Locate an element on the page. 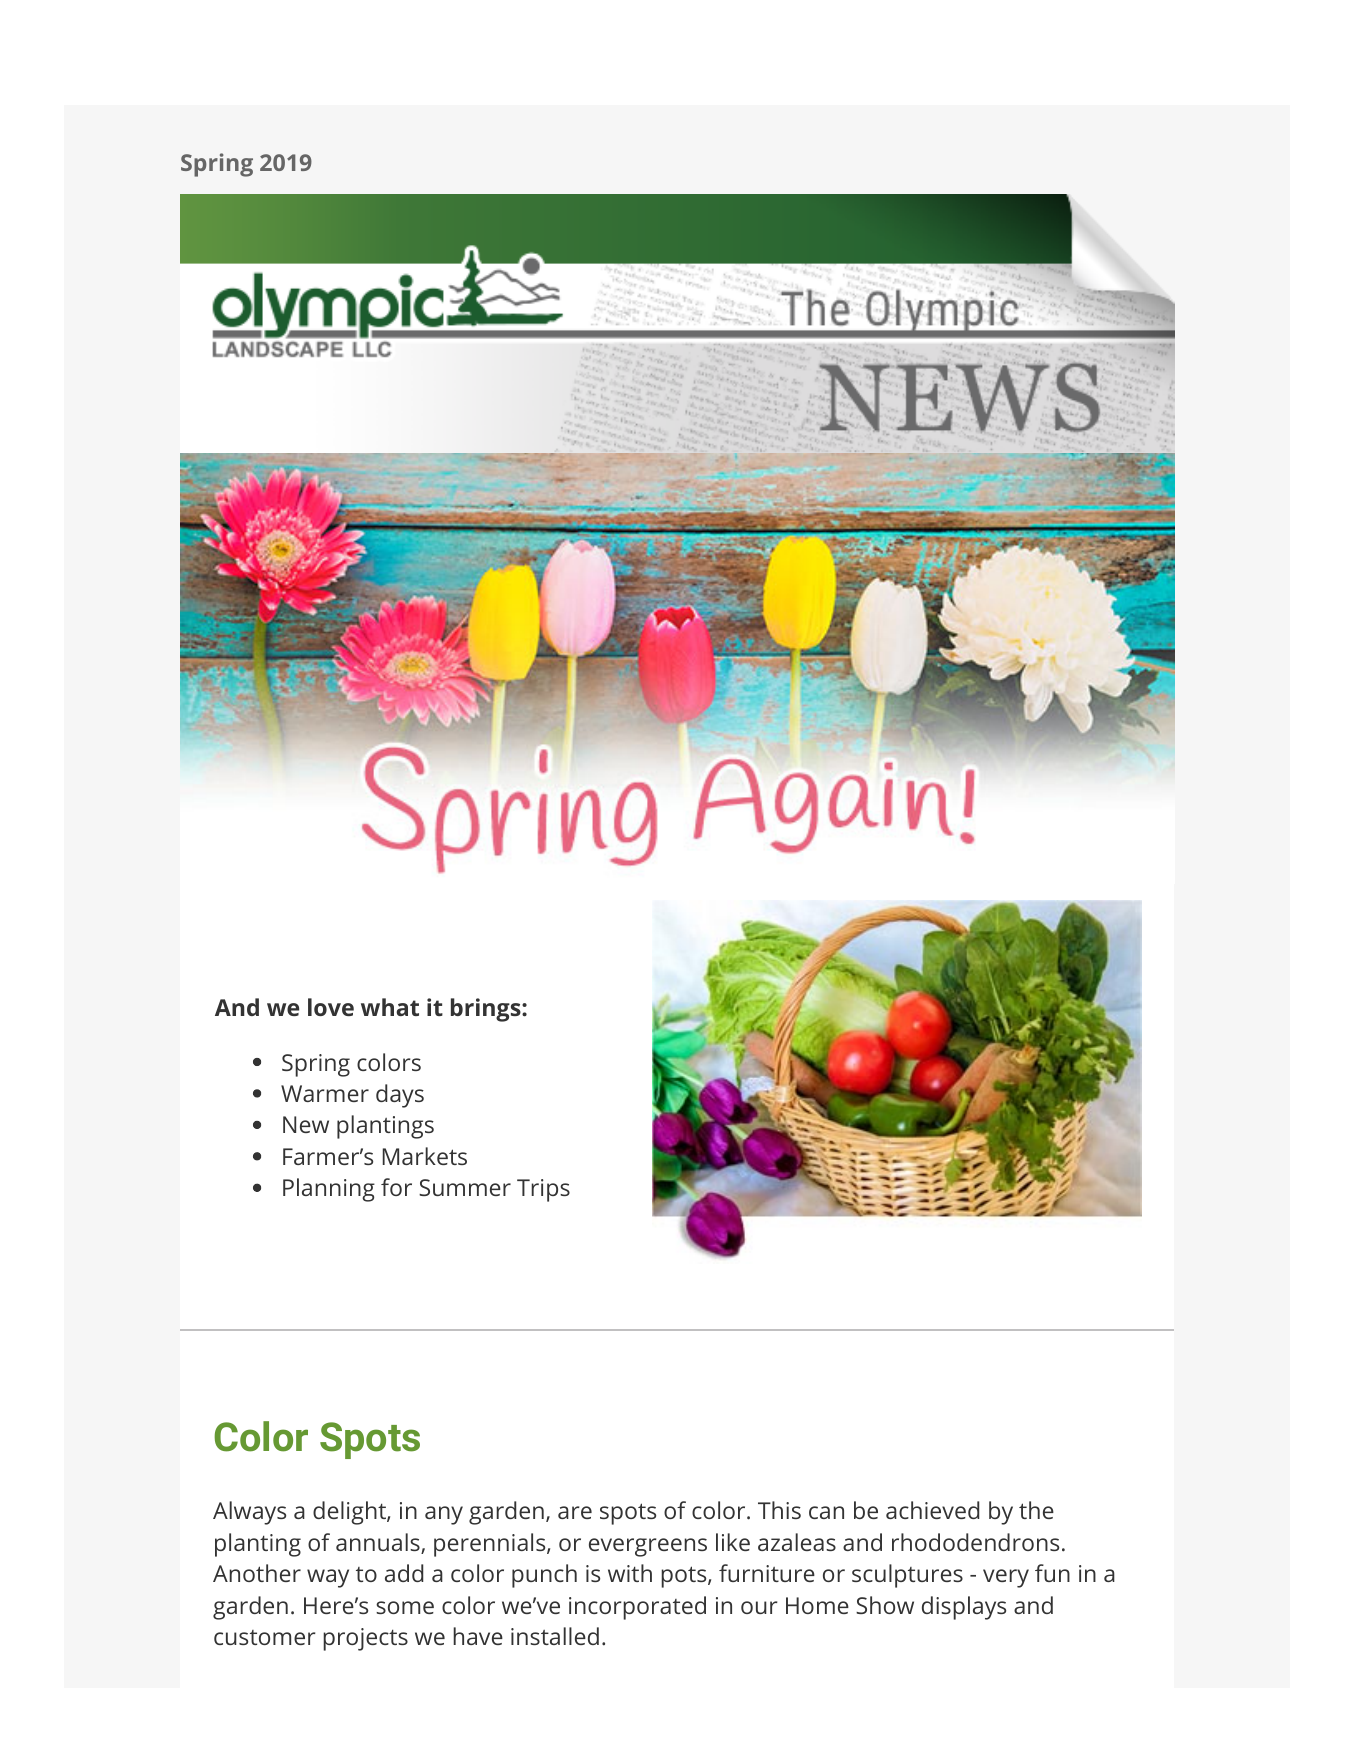  love is located at coordinates (331, 1007).
